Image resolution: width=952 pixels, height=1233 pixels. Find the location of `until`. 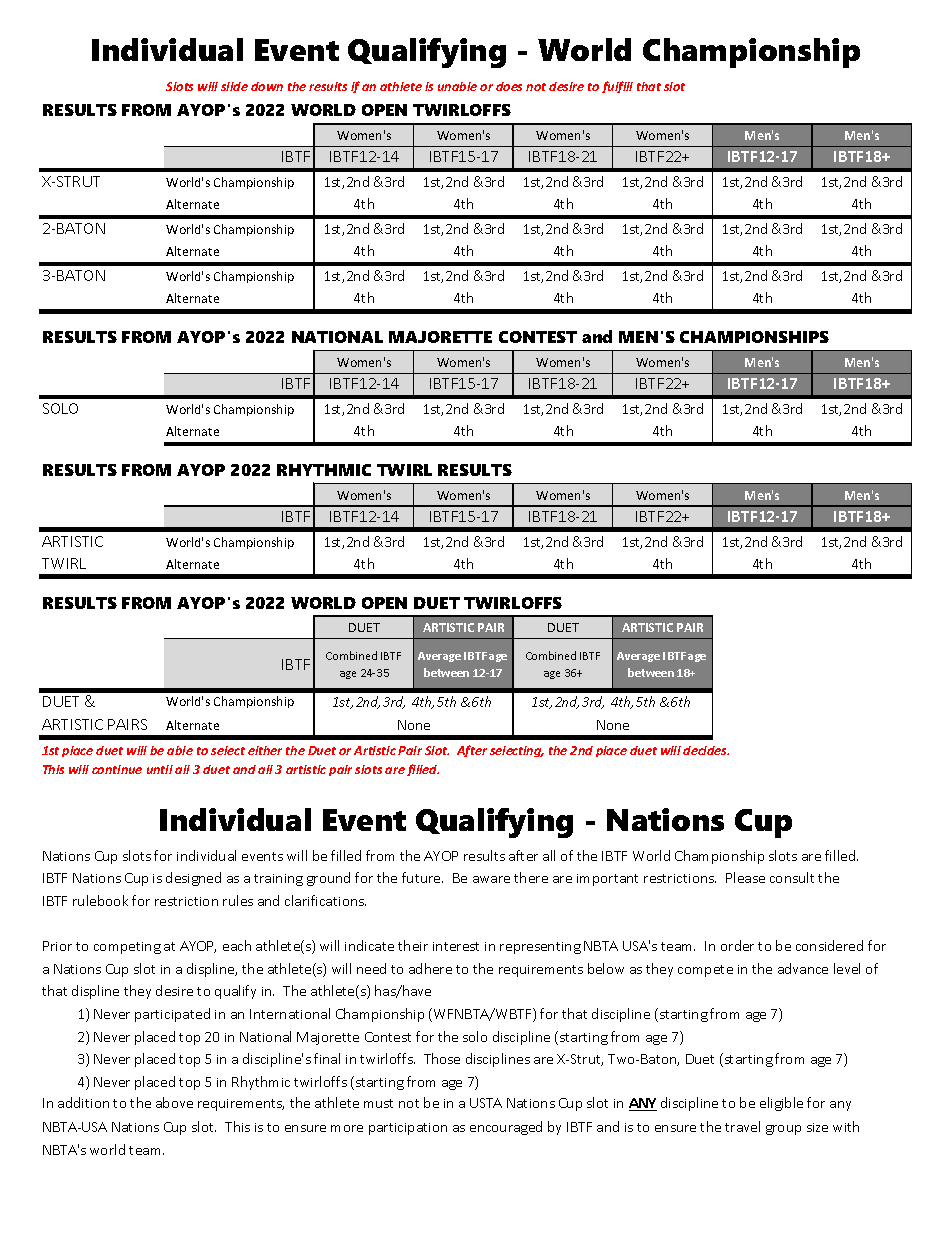

until is located at coordinates (160, 769).
